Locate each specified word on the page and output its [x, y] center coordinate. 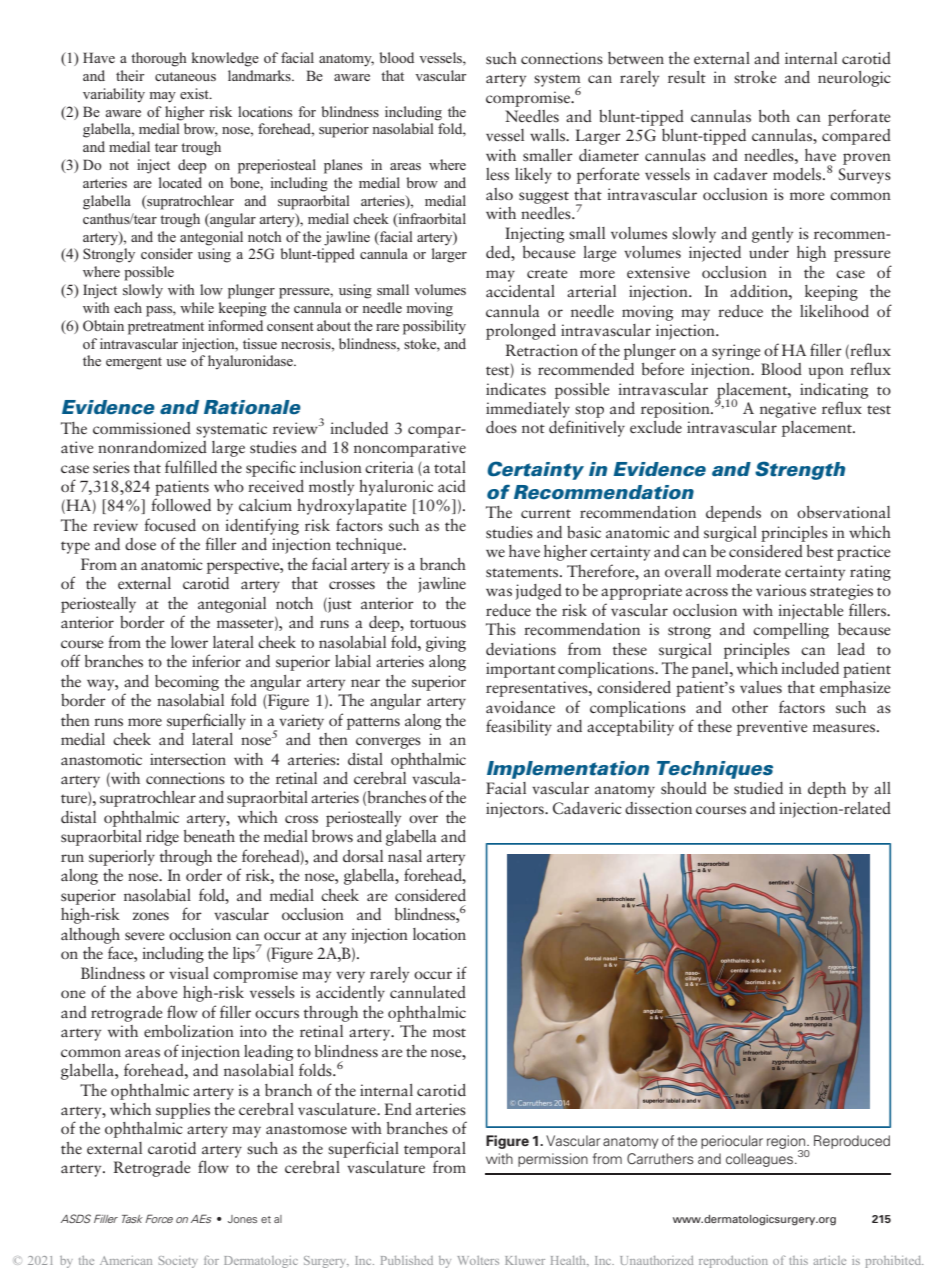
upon [826, 373]
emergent [134, 363]
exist [195, 93]
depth [827, 790]
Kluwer [525, 1260]
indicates [516, 389]
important [520, 670]
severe [145, 936]
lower [189, 642]
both [774, 116]
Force [159, 1218]
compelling [791, 631]
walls [549, 135]
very [350, 977]
